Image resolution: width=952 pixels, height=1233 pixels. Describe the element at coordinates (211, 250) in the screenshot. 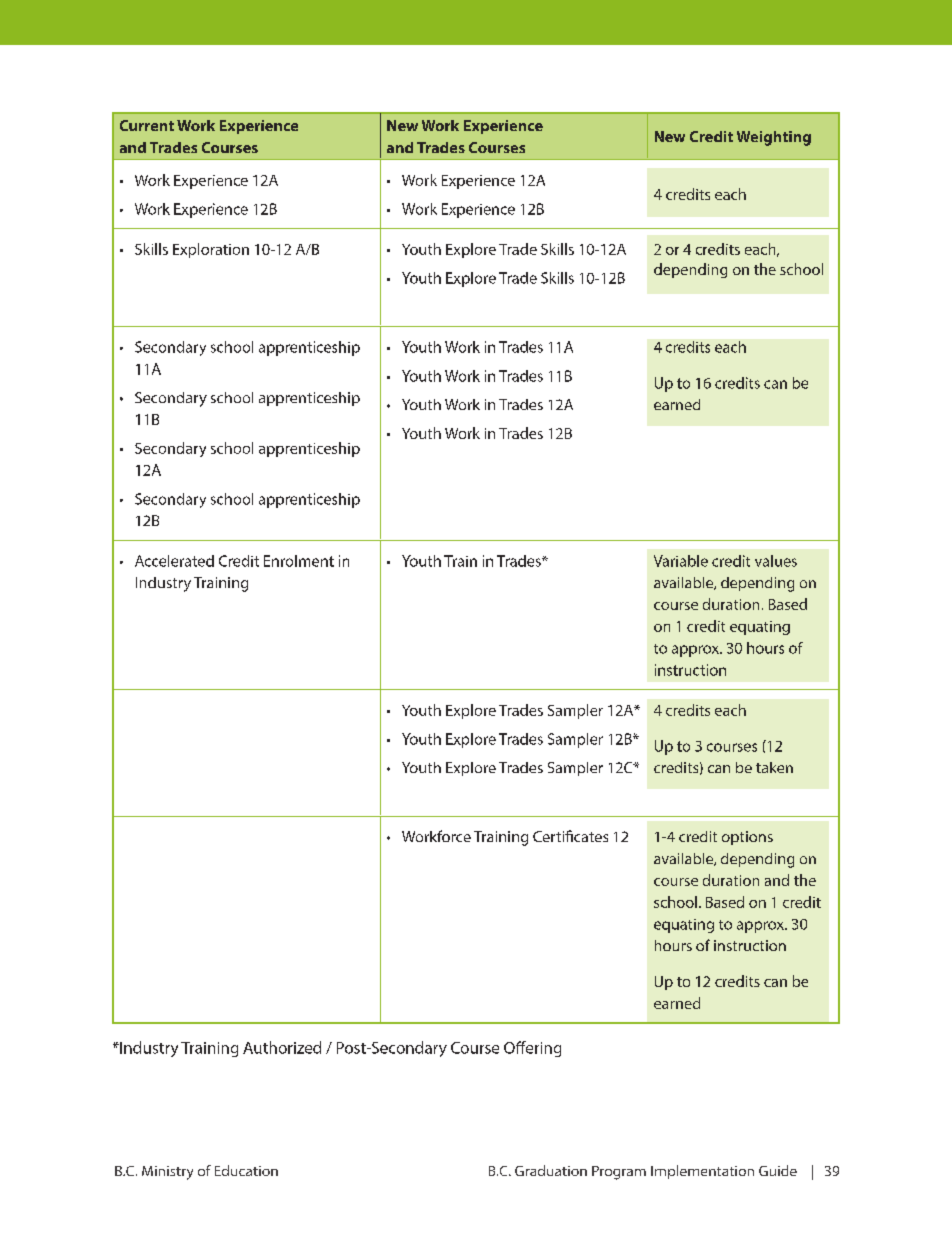

I see `Exploration` at that location.
